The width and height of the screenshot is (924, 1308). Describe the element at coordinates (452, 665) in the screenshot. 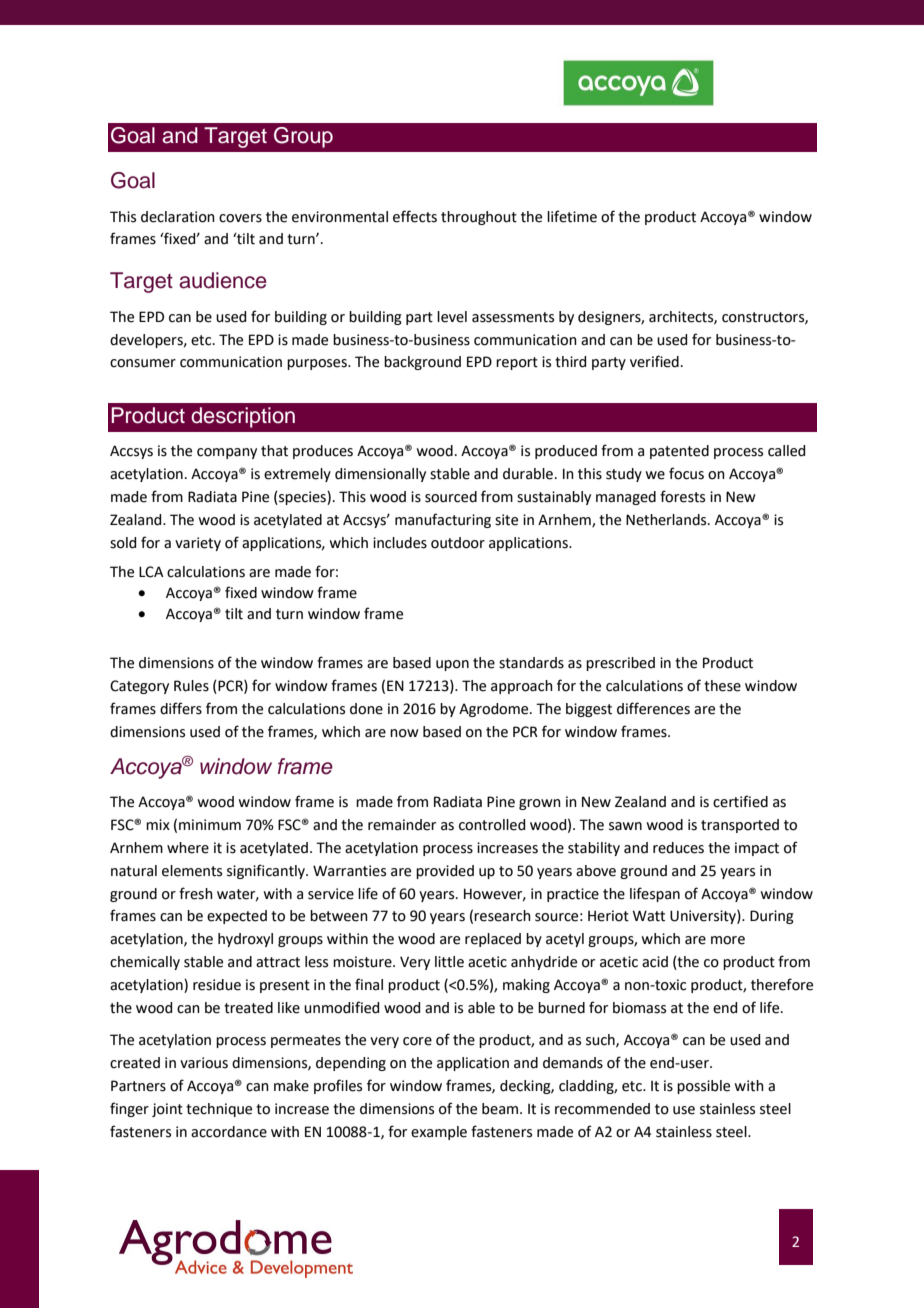

I see `upon` at that location.
